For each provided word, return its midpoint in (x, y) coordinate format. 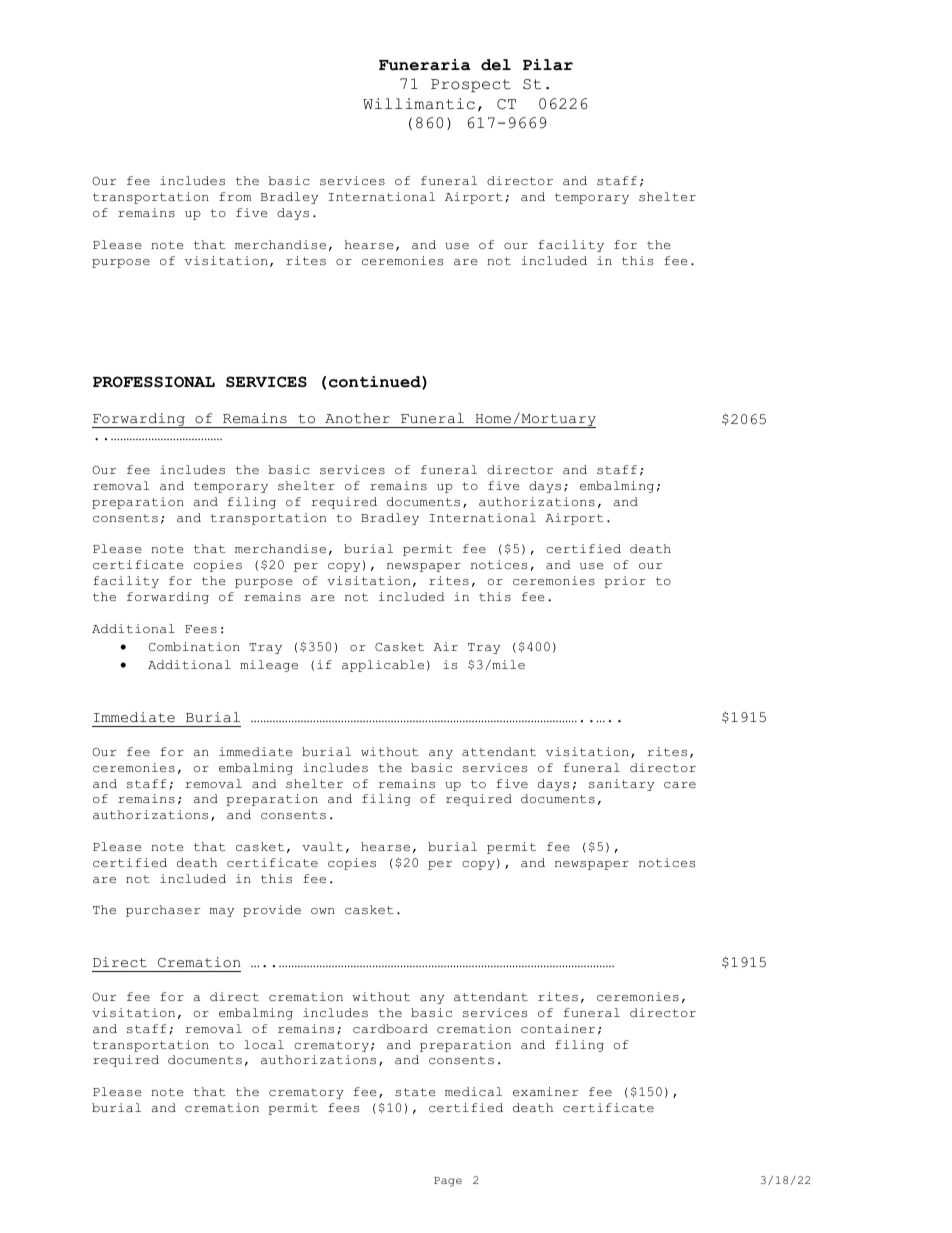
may (222, 912)
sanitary (621, 785)
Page (448, 1182)
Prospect (471, 86)
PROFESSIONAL (154, 382)
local (264, 1045)
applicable (383, 666)
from (235, 196)
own (323, 911)
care (680, 785)
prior (625, 582)
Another (357, 418)
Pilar (548, 65)
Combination (194, 647)
